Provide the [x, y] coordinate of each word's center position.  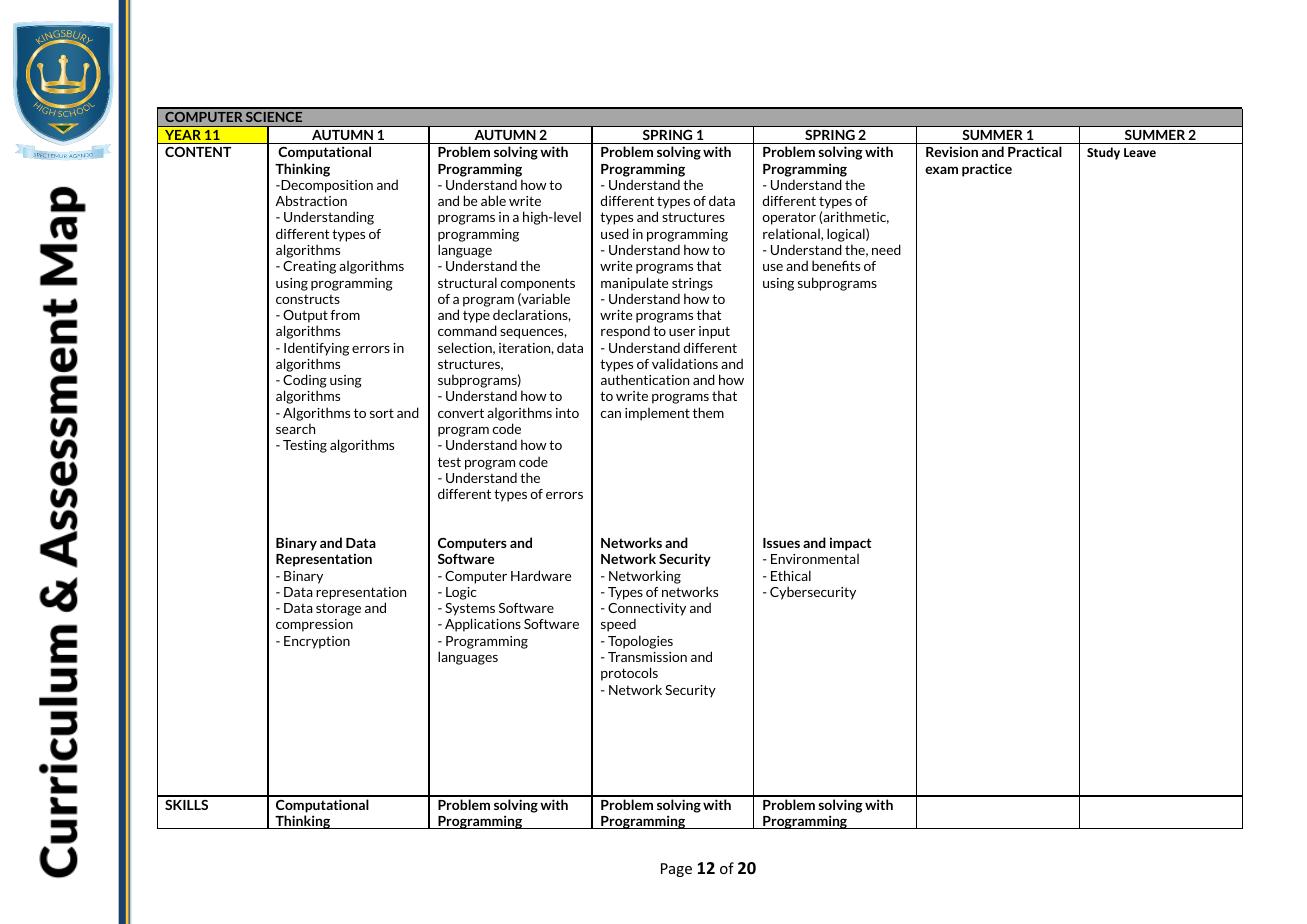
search [295, 428]
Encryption [317, 642]
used [615, 233]
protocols [629, 674]
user [682, 332]
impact [851, 544]
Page [676, 870]
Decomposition [326, 186]
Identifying [316, 349]
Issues [781, 543]
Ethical [791, 575]
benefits [836, 265]
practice [987, 170]
